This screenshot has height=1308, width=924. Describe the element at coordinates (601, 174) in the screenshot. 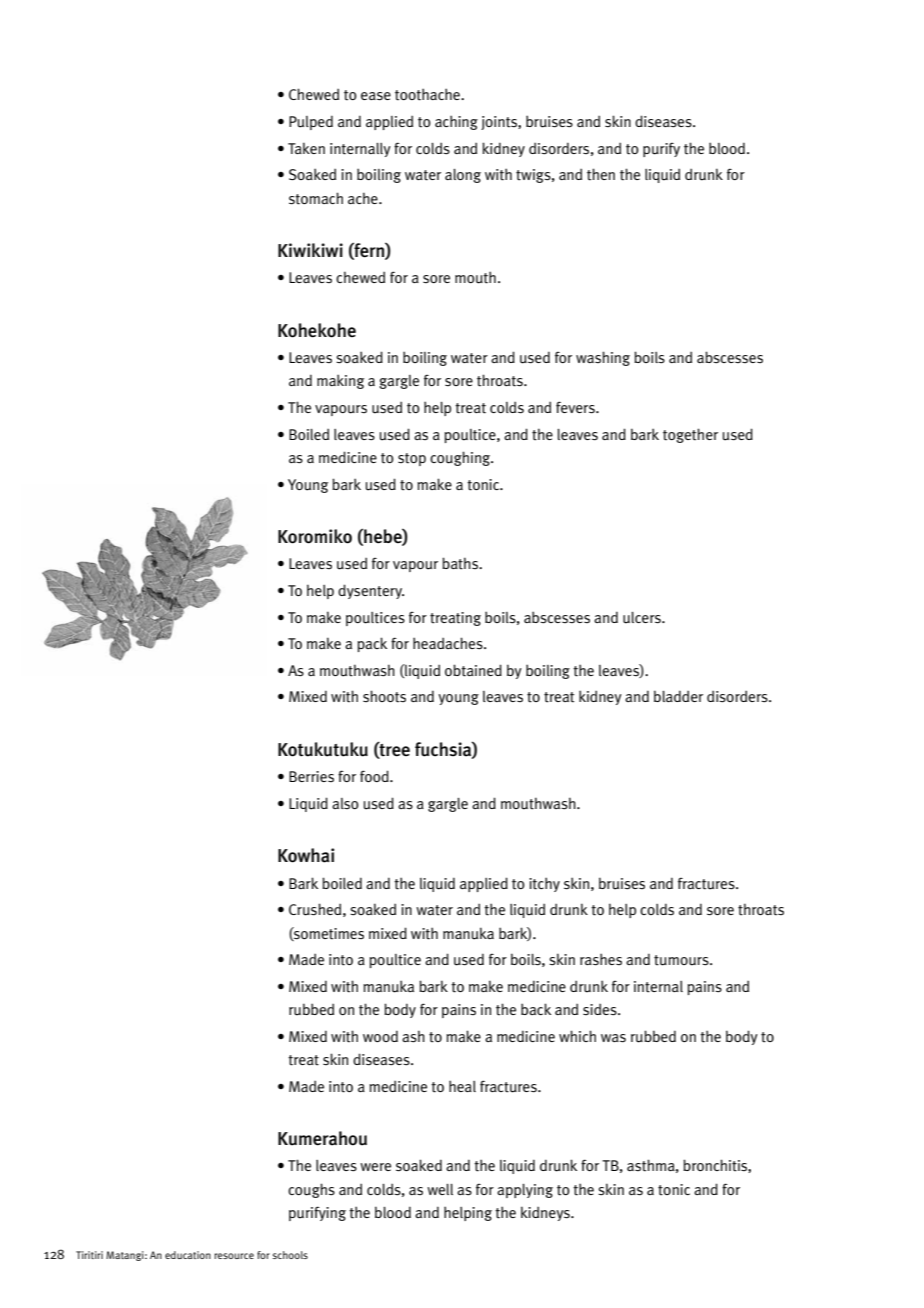

I see `then` at that location.
